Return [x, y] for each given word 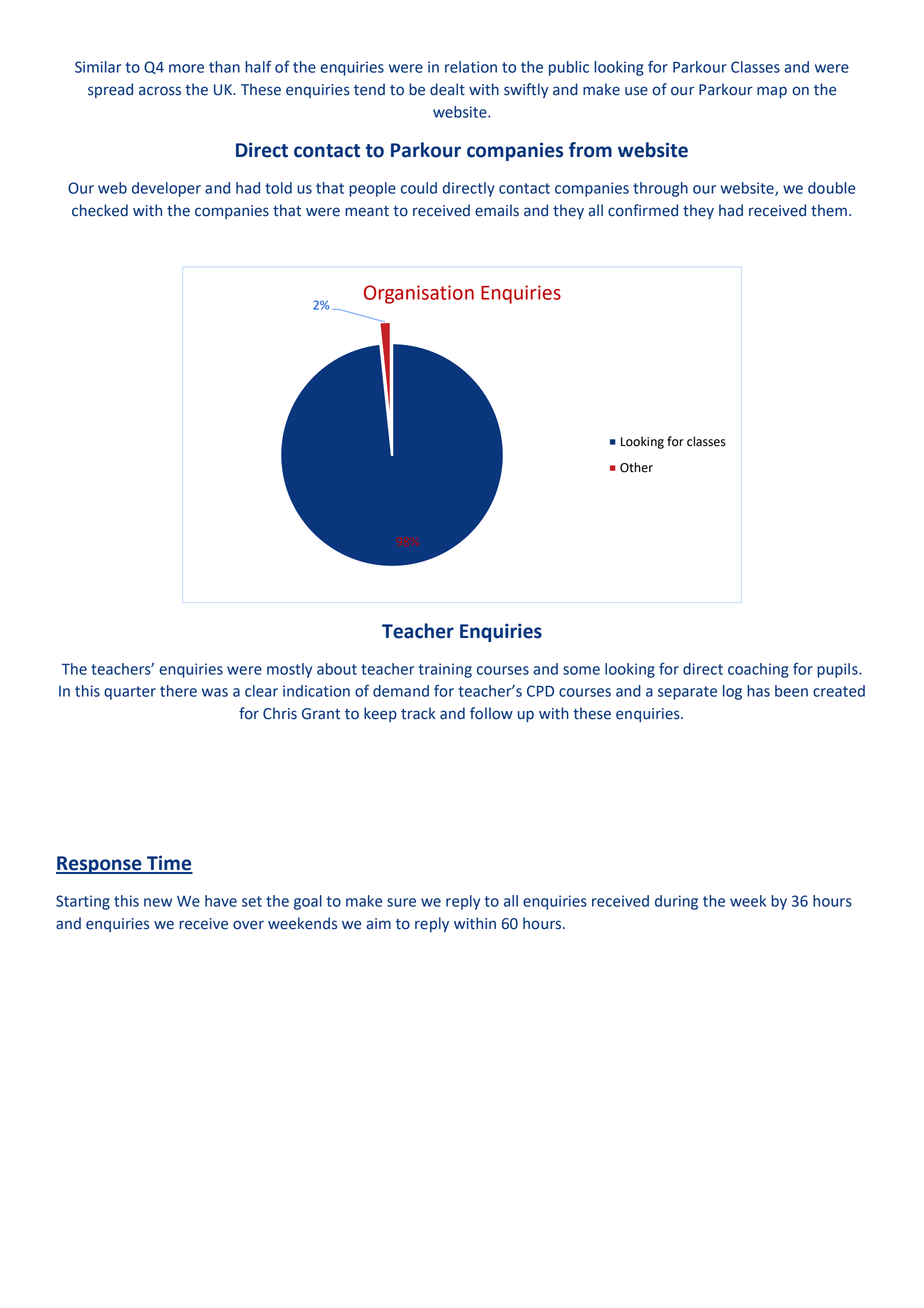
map [772, 92]
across [160, 91]
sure [401, 902]
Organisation [419, 294]
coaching [758, 670]
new [158, 902]
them [829, 210]
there [178, 691]
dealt [447, 89]
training [445, 670]
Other [636, 467]
